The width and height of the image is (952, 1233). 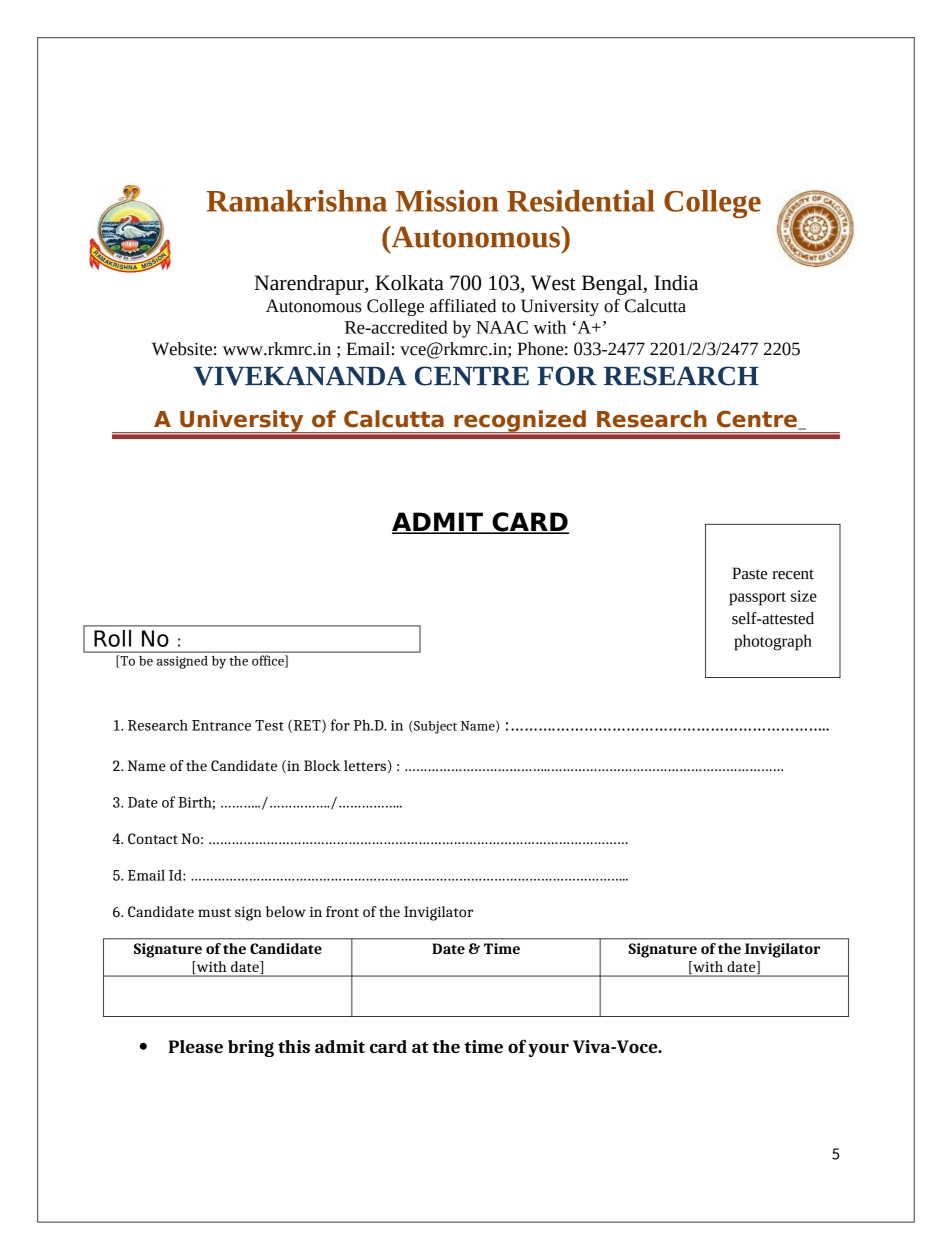 I want to click on India, so click(x=676, y=283).
